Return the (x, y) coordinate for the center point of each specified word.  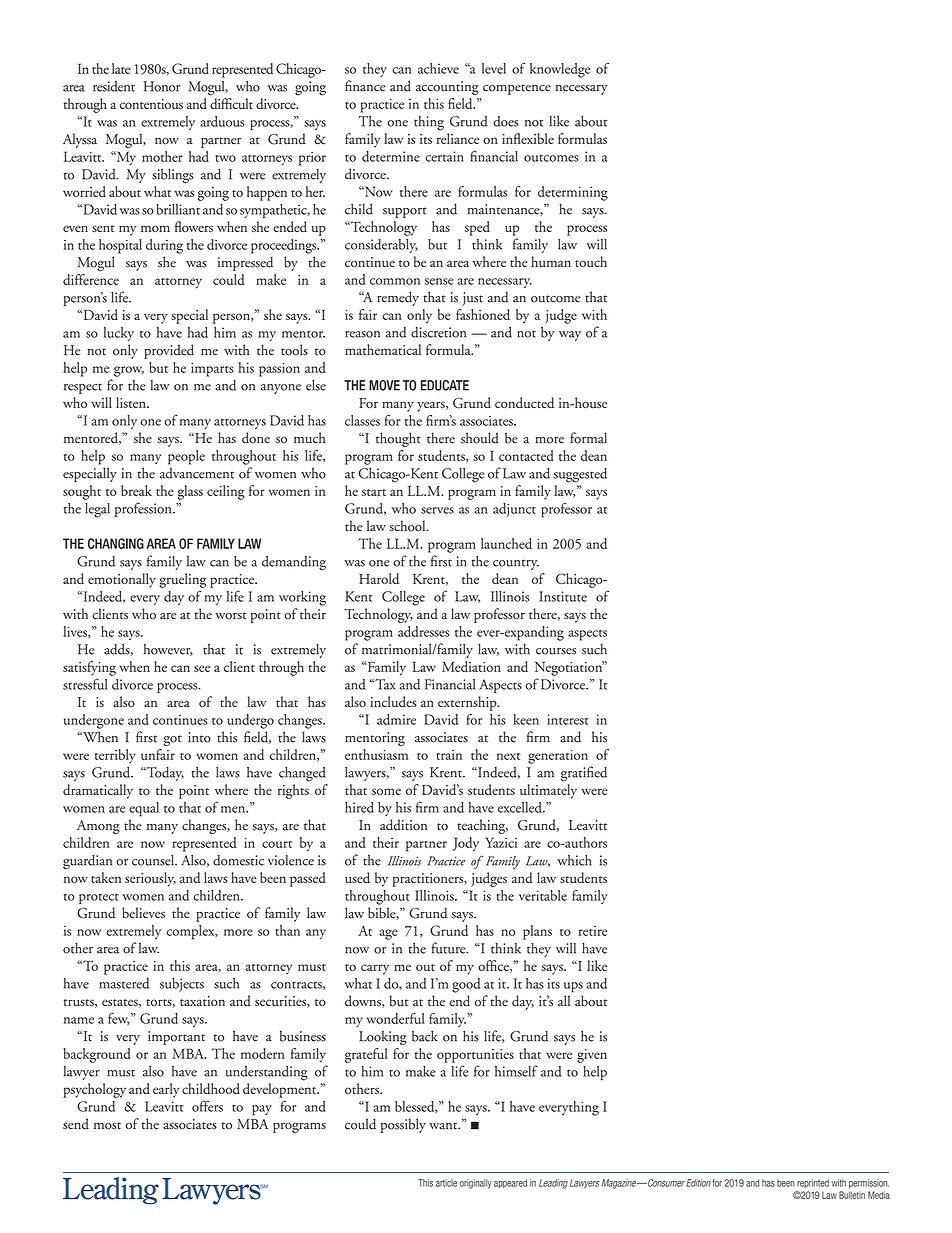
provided (169, 351)
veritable (543, 895)
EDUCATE (445, 385)
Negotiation (569, 668)
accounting (447, 88)
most (107, 1126)
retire (593, 931)
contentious (151, 104)
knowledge (560, 70)
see (202, 668)
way (570, 336)
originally (476, 1184)
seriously (150, 879)
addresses (423, 631)
